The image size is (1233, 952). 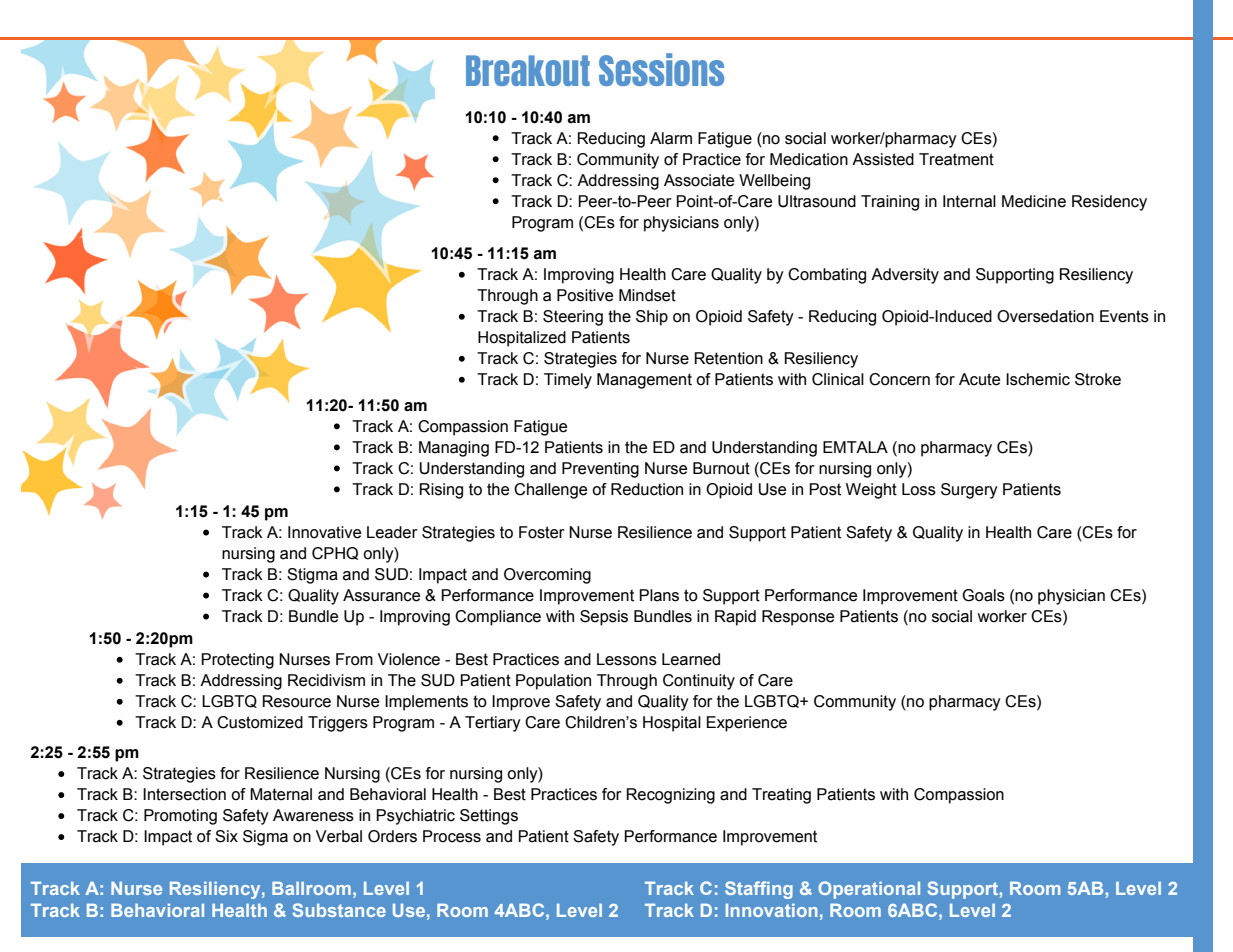 What do you see at coordinates (661, 69) in the image?
I see `Sessions` at bounding box center [661, 69].
